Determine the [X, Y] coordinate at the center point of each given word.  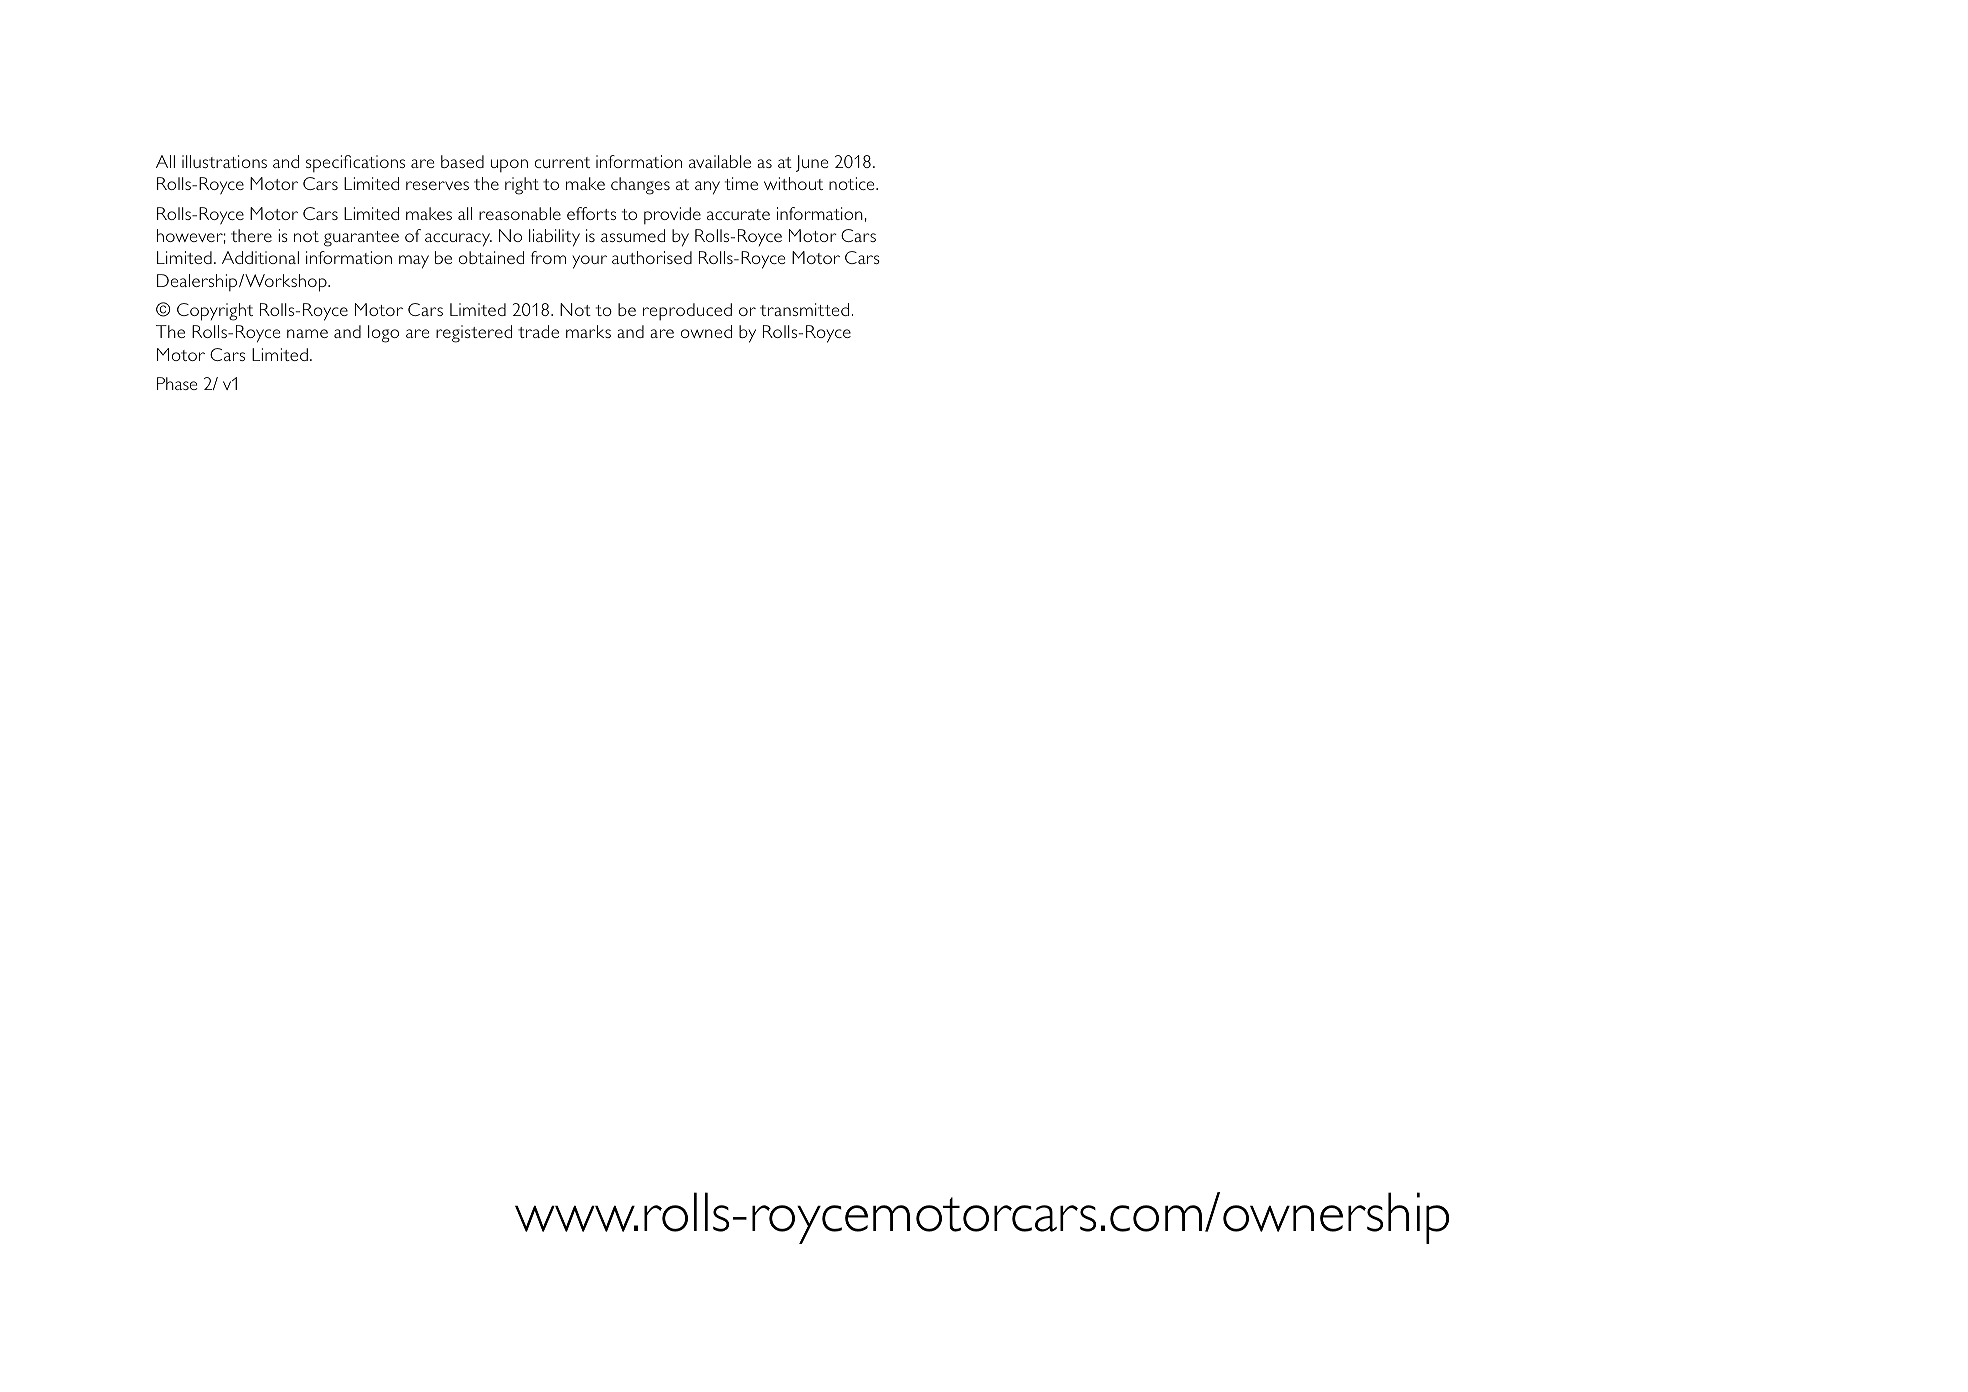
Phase [177, 383]
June [812, 163]
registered [474, 334]
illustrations [224, 161]
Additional [260, 257]
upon [509, 165]
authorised [652, 257]
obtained [491, 257]
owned [706, 331]
